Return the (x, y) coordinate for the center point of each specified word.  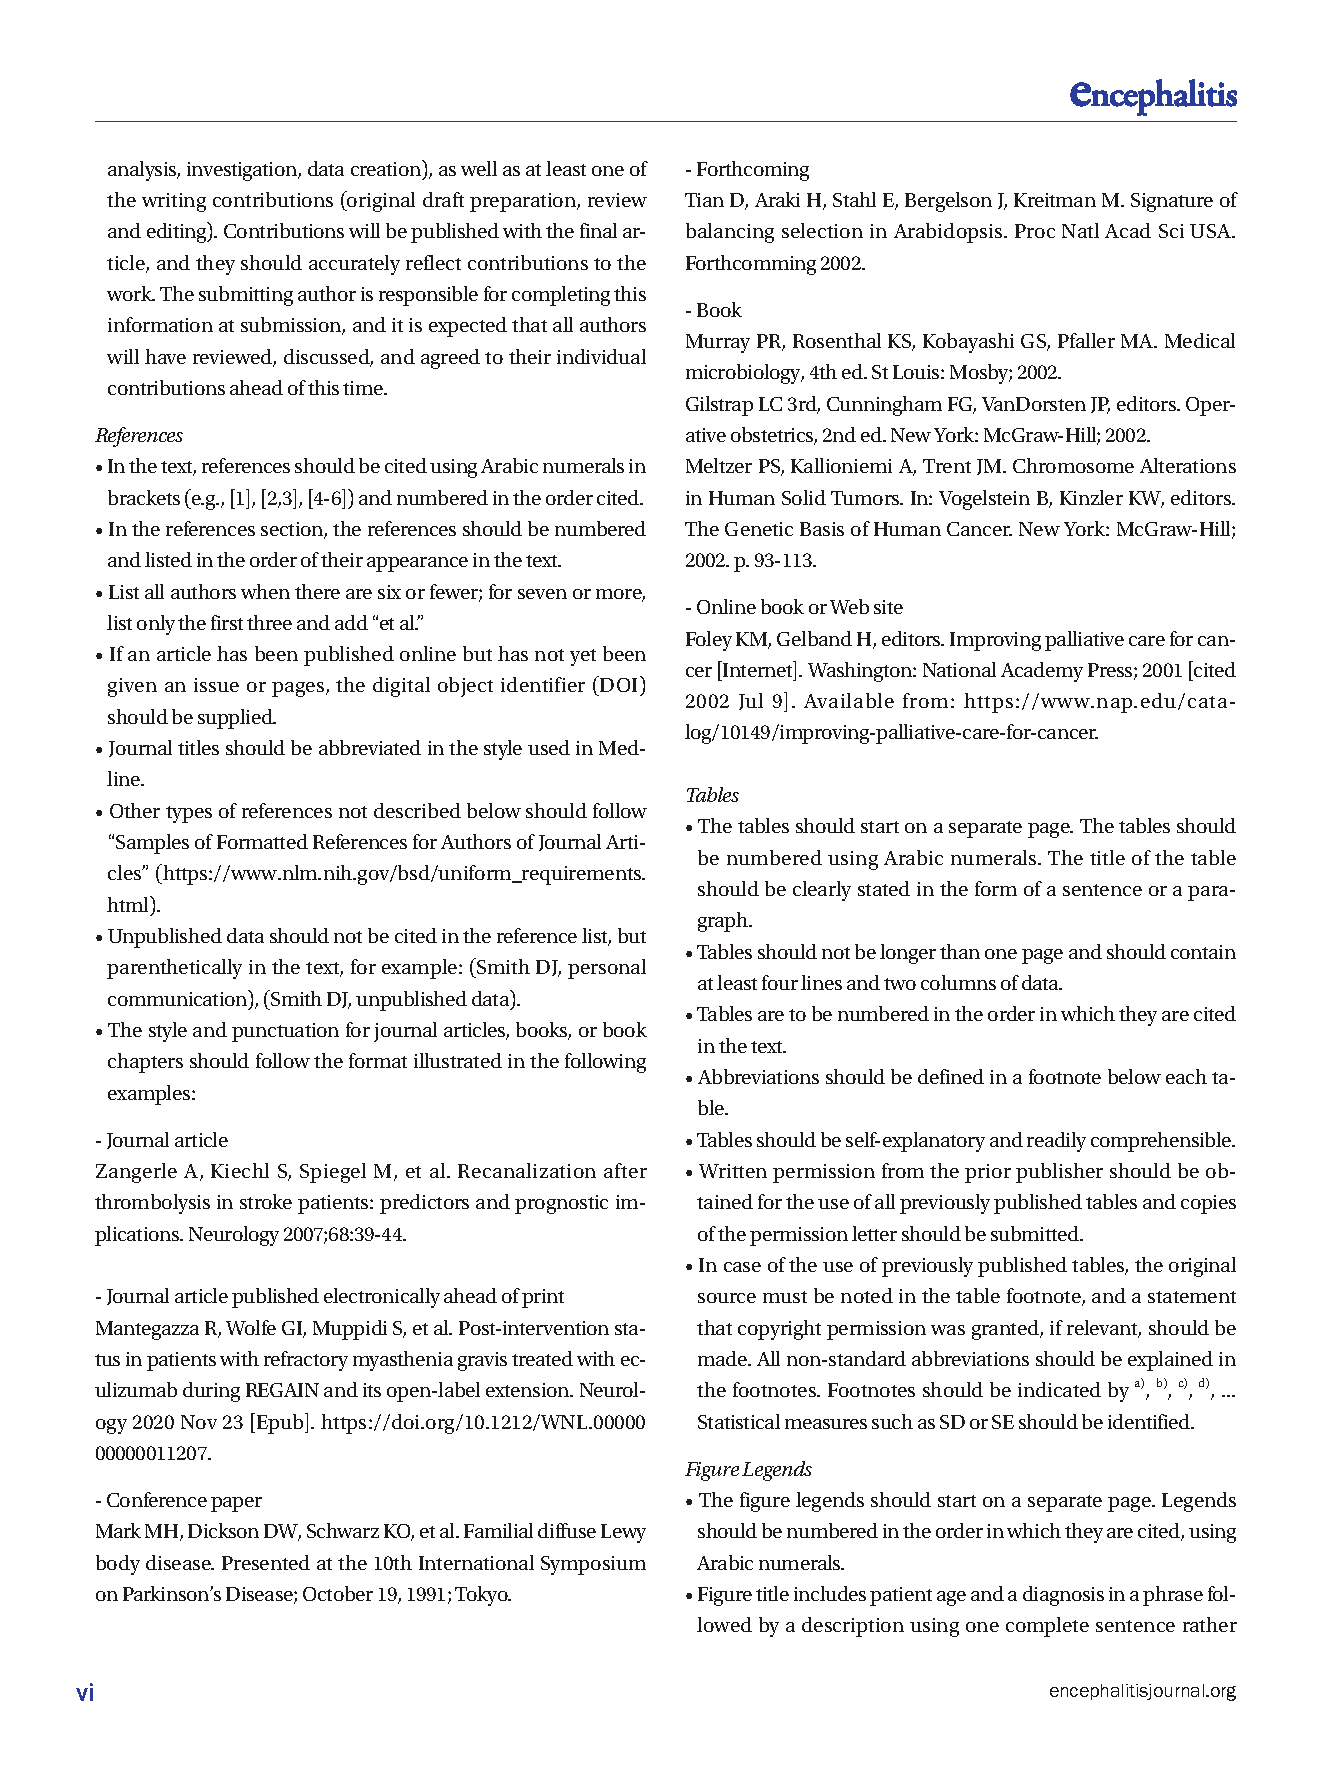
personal (607, 969)
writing (174, 202)
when (265, 591)
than (960, 951)
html (129, 905)
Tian (704, 200)
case (742, 1267)
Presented (266, 1562)
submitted (1036, 1233)
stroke (266, 1201)
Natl (1080, 230)
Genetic (759, 529)
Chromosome (1073, 465)
